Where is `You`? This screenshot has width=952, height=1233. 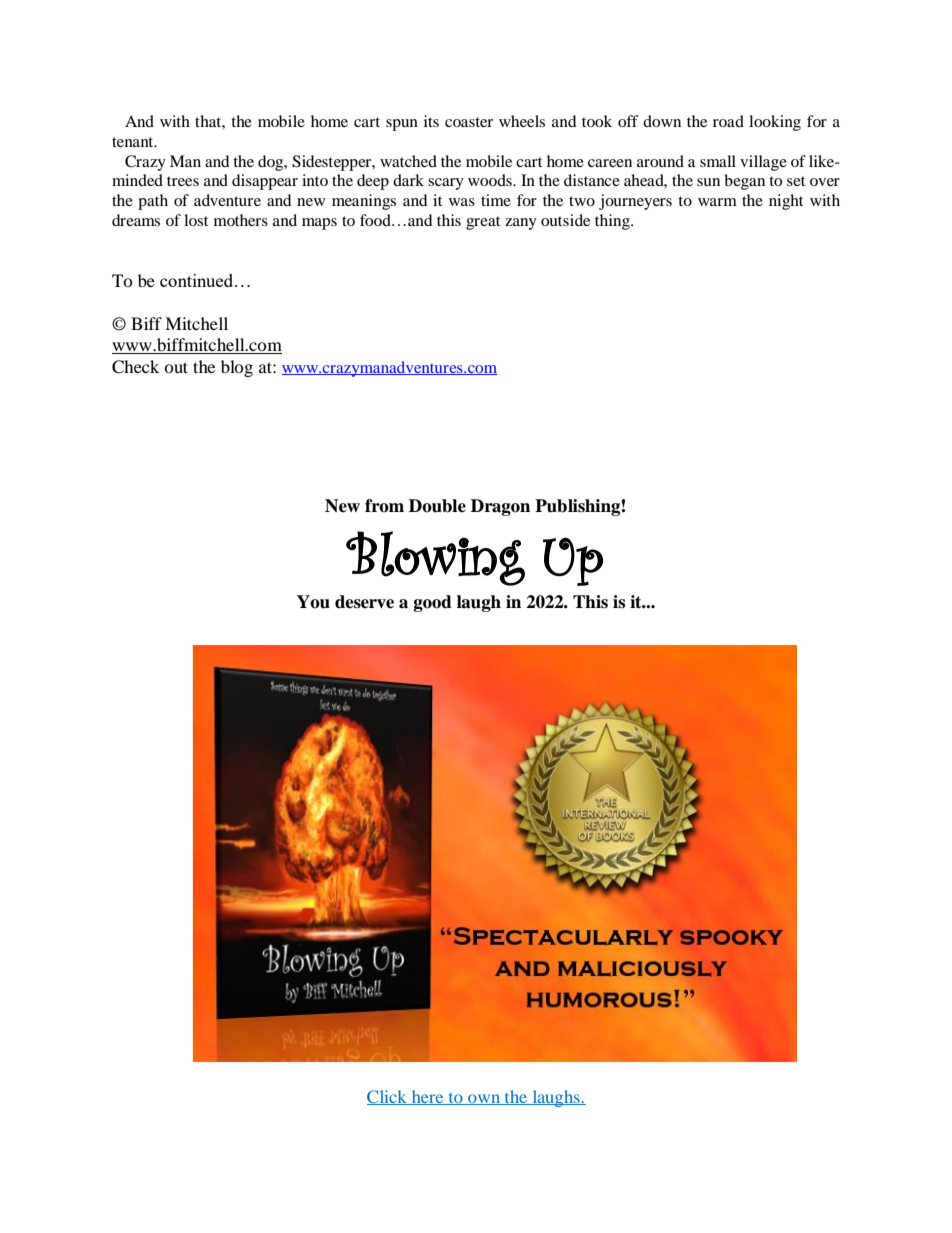 You is located at coordinates (313, 602).
